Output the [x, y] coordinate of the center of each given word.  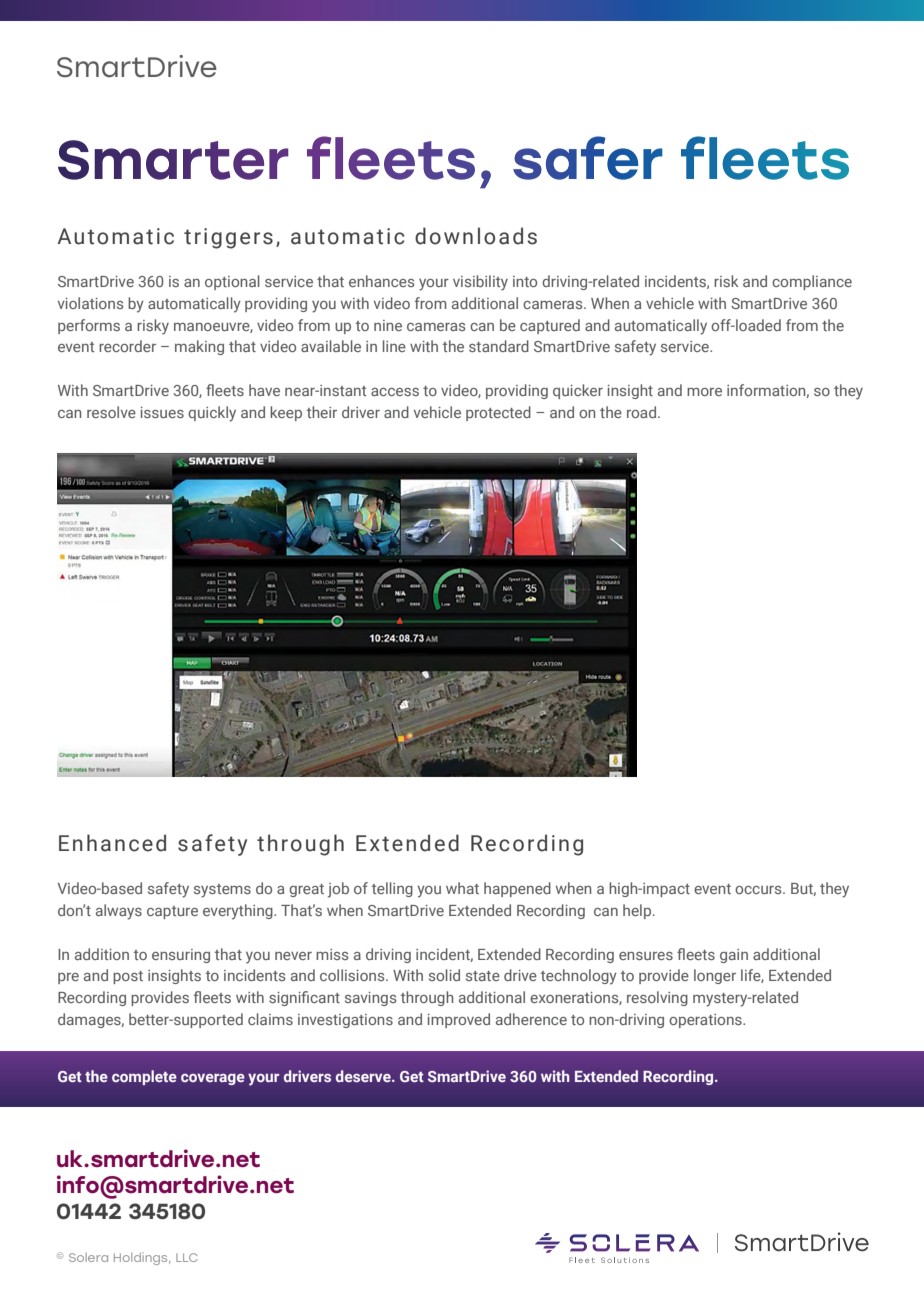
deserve [364, 1076]
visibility [480, 283]
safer [588, 158]
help [637, 911]
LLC [187, 1257]
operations [706, 1021]
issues [162, 412]
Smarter [173, 160]
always [119, 912]
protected [498, 413]
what [462, 888]
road [641, 412]
